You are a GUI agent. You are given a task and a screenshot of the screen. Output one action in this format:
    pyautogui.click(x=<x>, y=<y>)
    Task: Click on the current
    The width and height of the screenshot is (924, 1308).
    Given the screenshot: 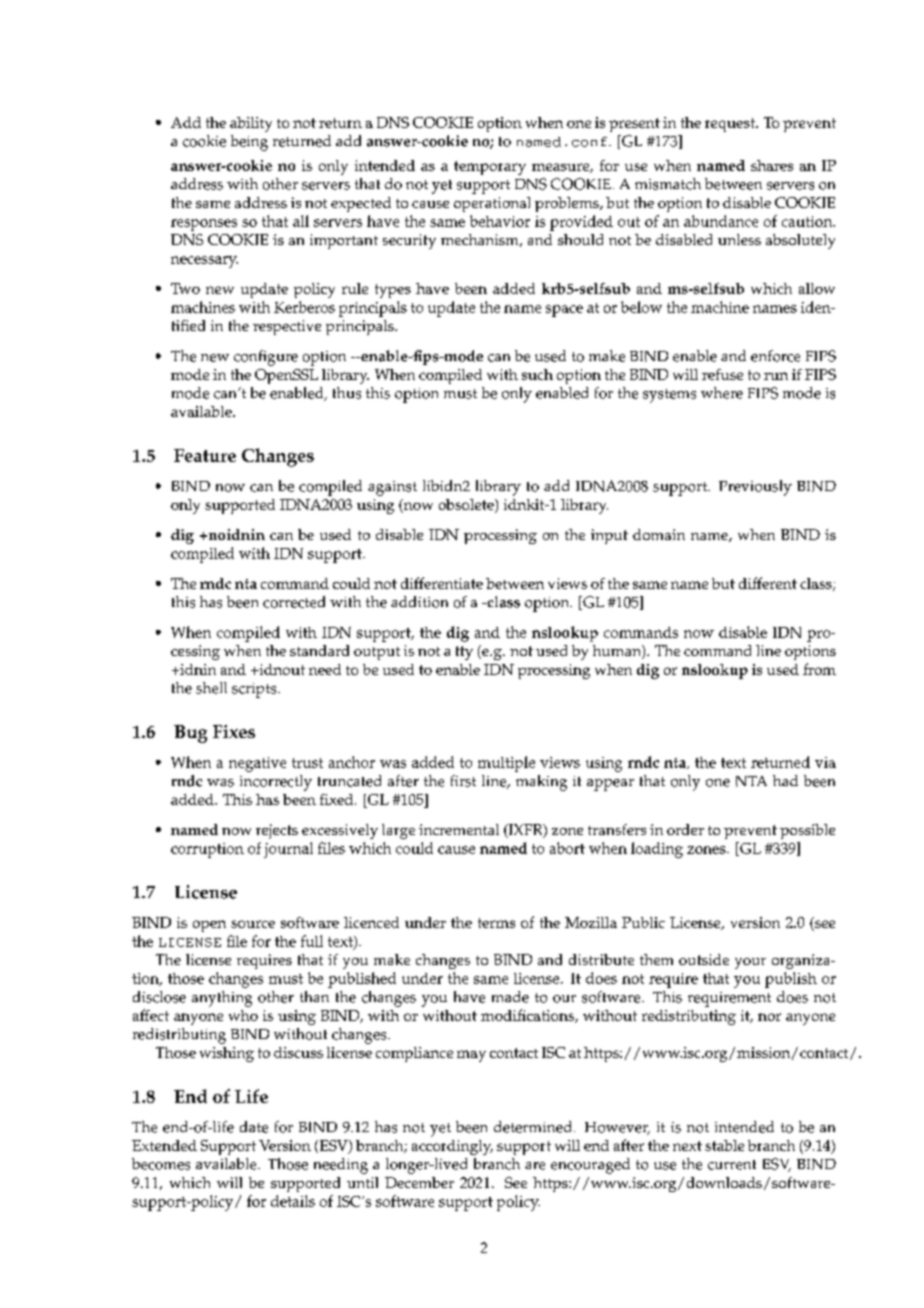 What is the action you would take?
    pyautogui.click(x=732, y=1165)
